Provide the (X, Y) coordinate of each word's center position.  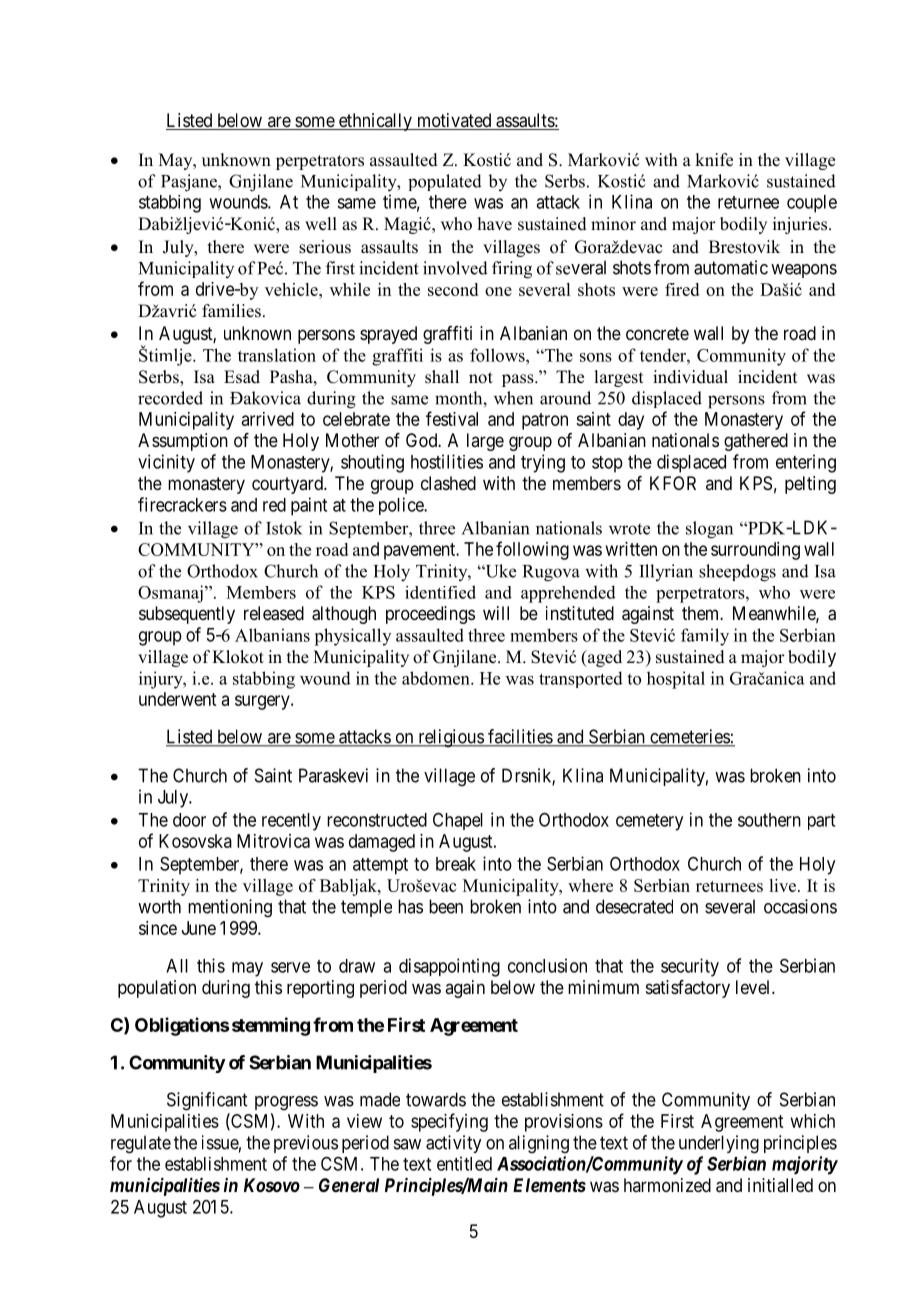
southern (769, 820)
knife (714, 160)
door (189, 820)
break (456, 864)
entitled (464, 1163)
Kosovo (272, 1185)
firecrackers (182, 504)
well (321, 224)
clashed (448, 483)
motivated (454, 121)
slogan (709, 530)
